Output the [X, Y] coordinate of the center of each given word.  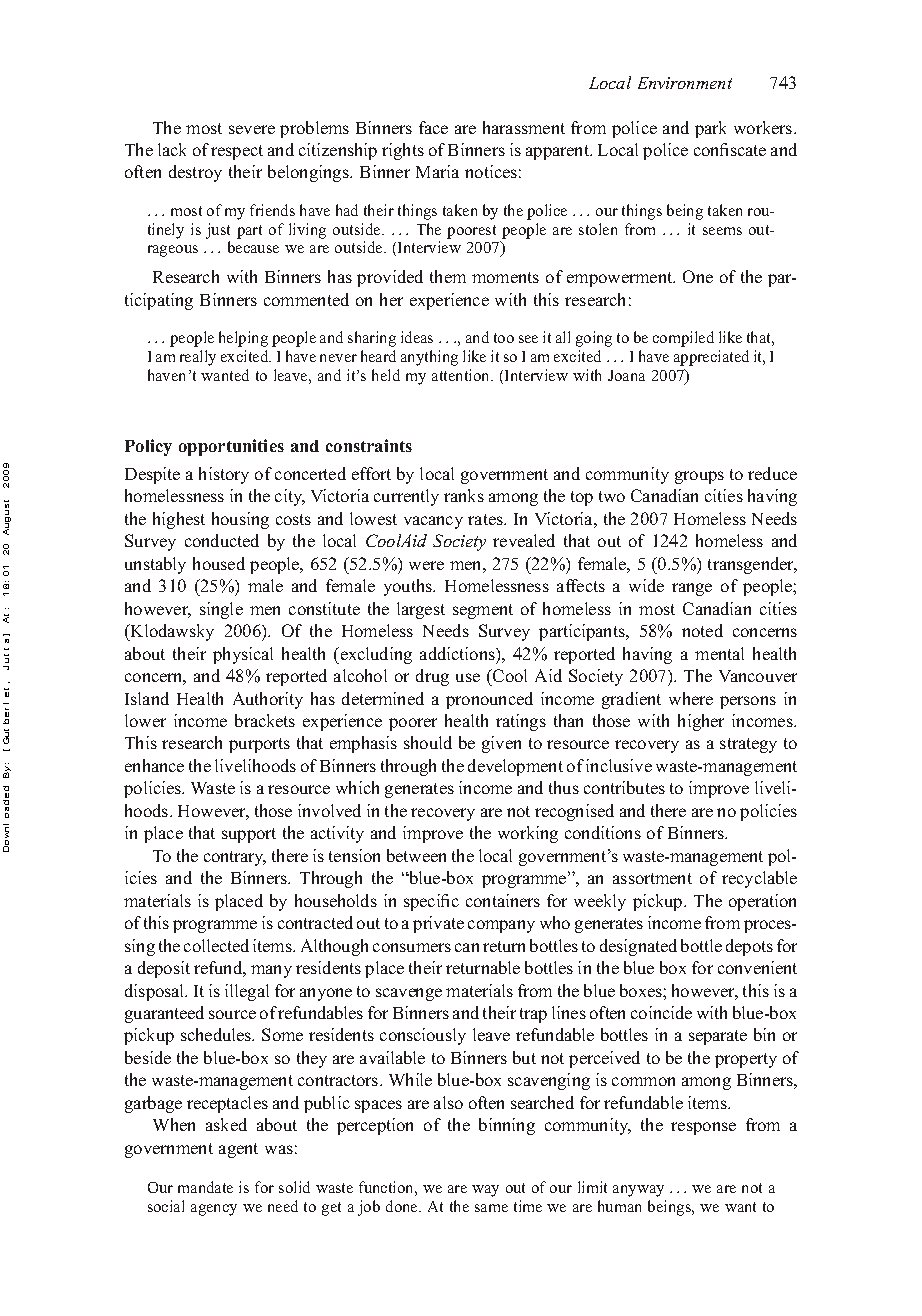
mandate [205, 1187]
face [433, 127]
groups [699, 477]
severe [252, 129]
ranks [464, 495]
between [416, 855]
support [249, 835]
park [710, 129]
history [224, 475]
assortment [652, 878]
